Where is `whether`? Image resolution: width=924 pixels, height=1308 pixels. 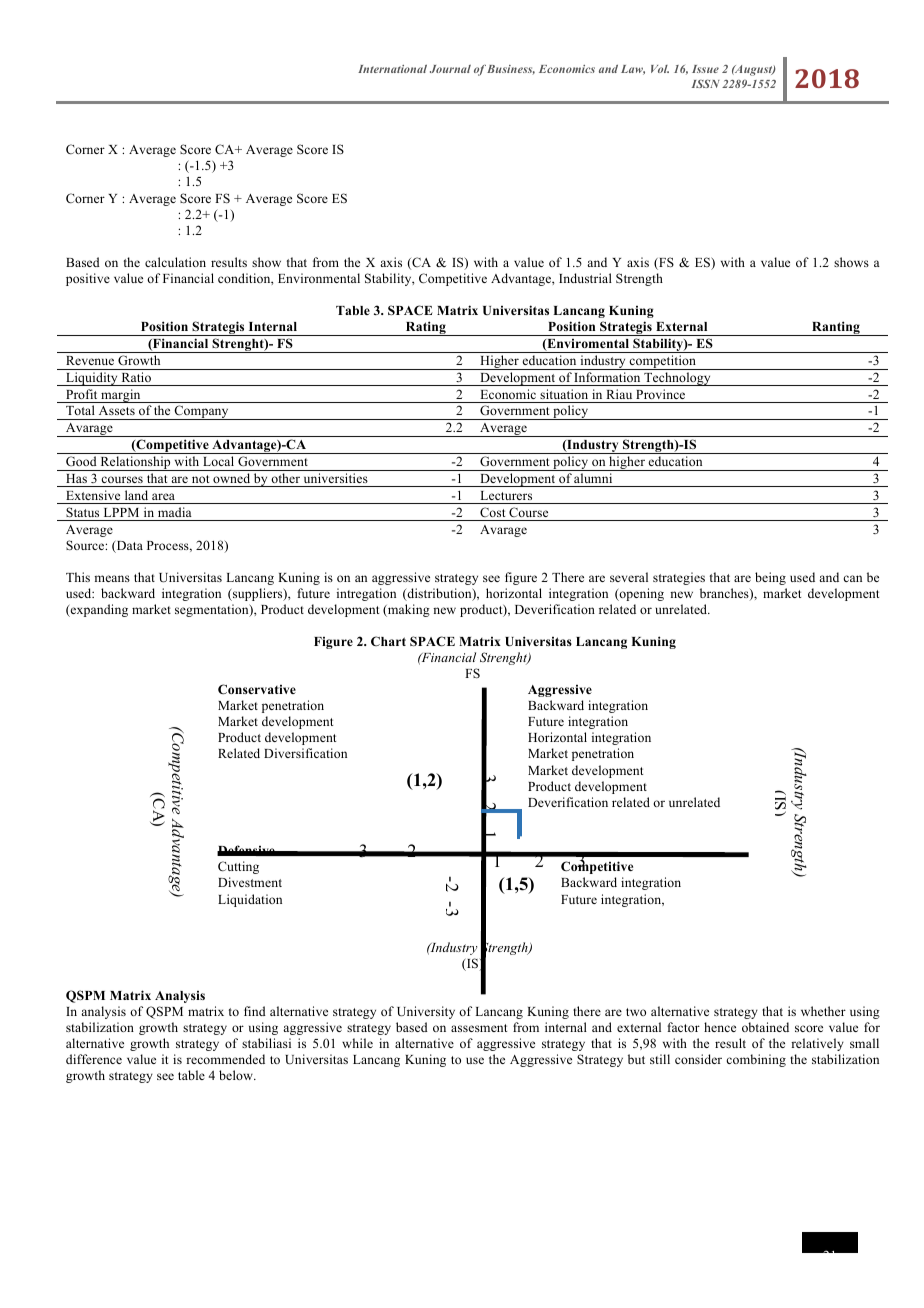
whether is located at coordinates (823, 1011).
